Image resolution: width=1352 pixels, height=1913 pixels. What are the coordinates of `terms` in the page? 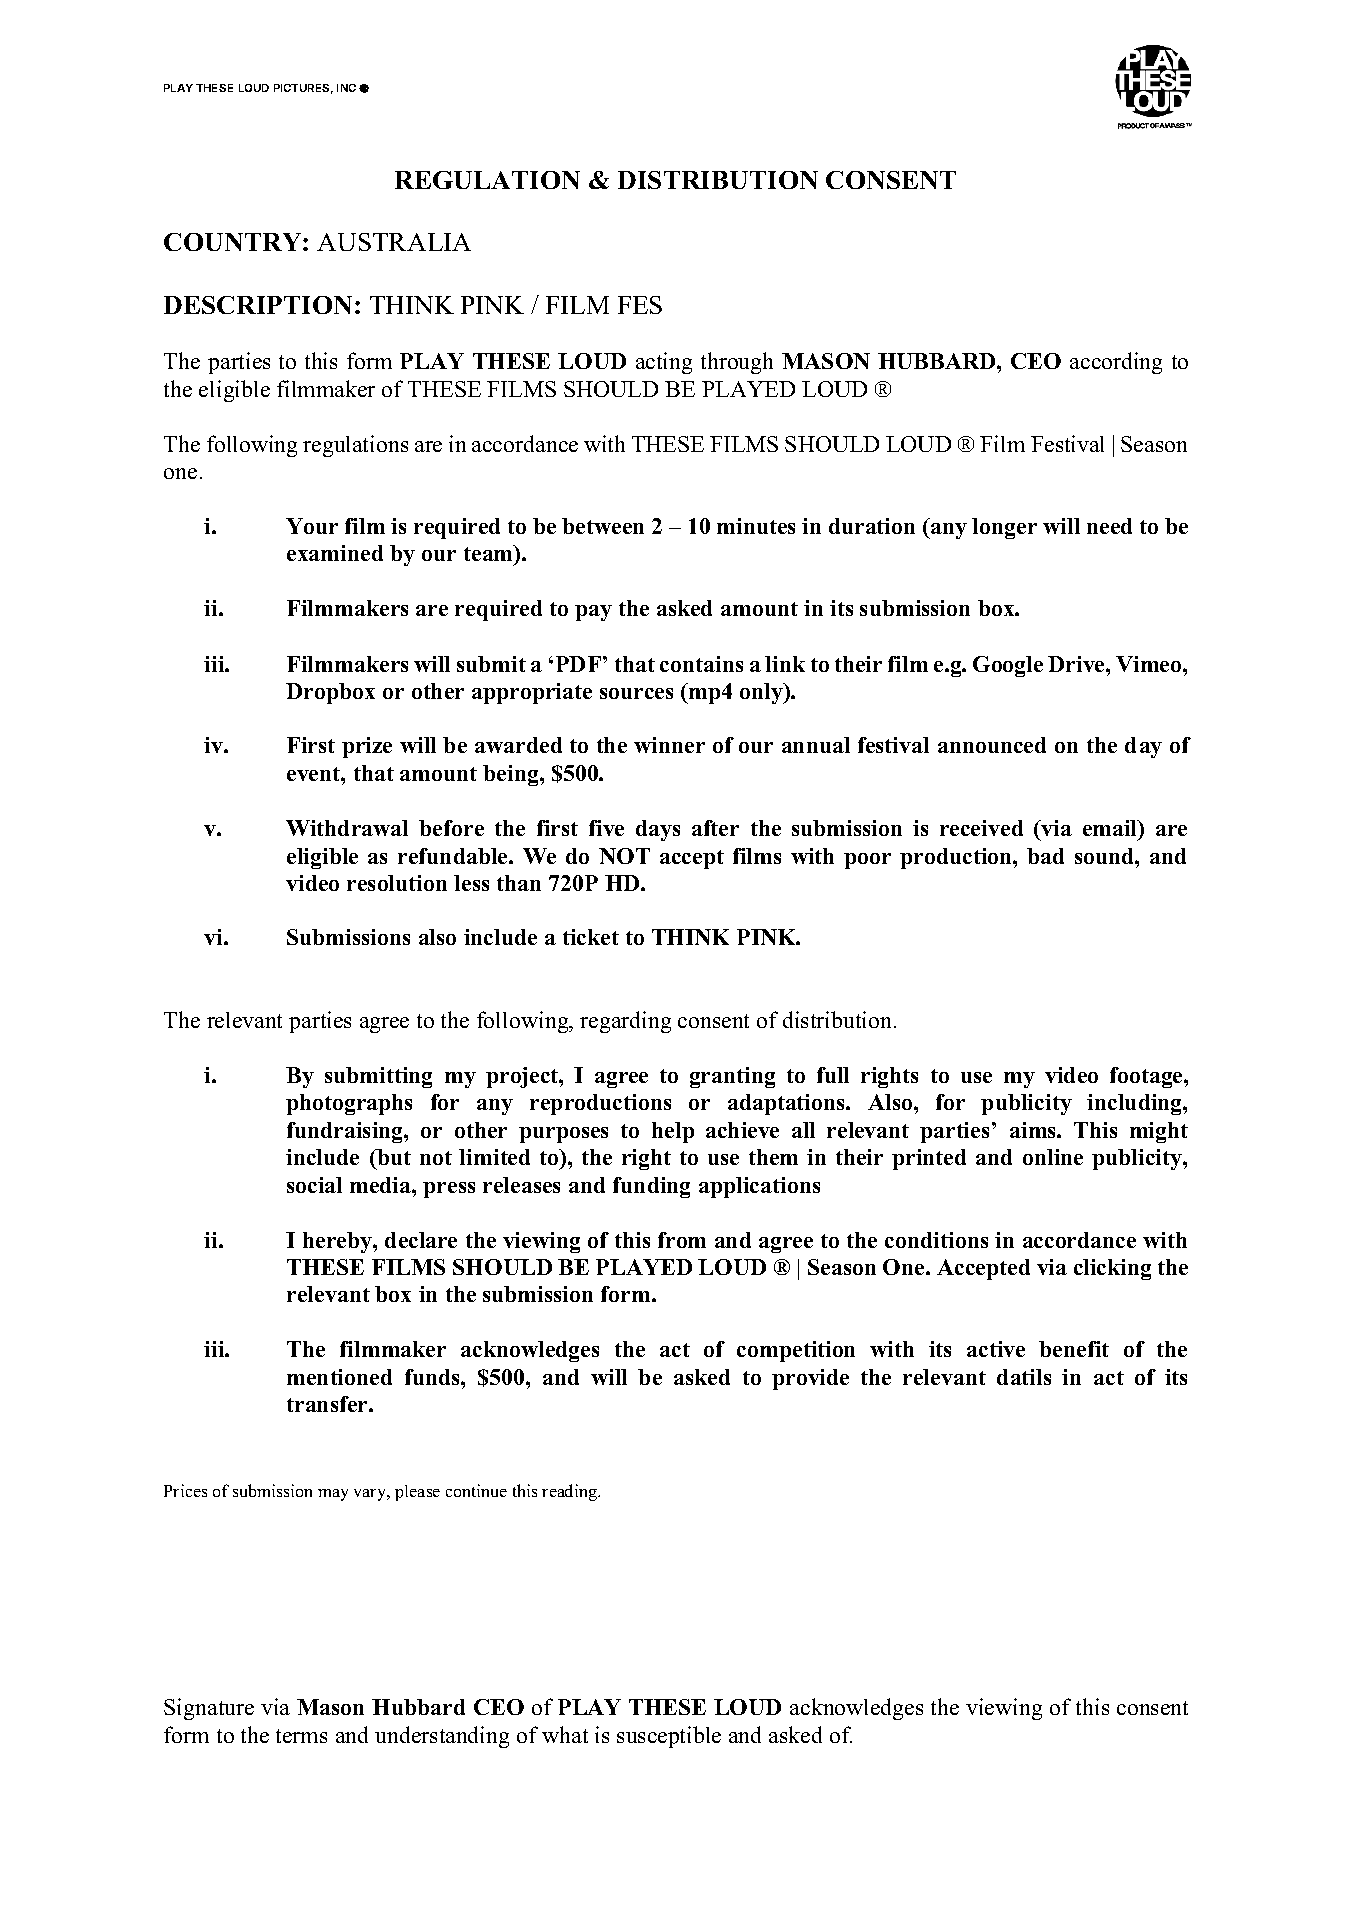 It's located at (301, 1736).
